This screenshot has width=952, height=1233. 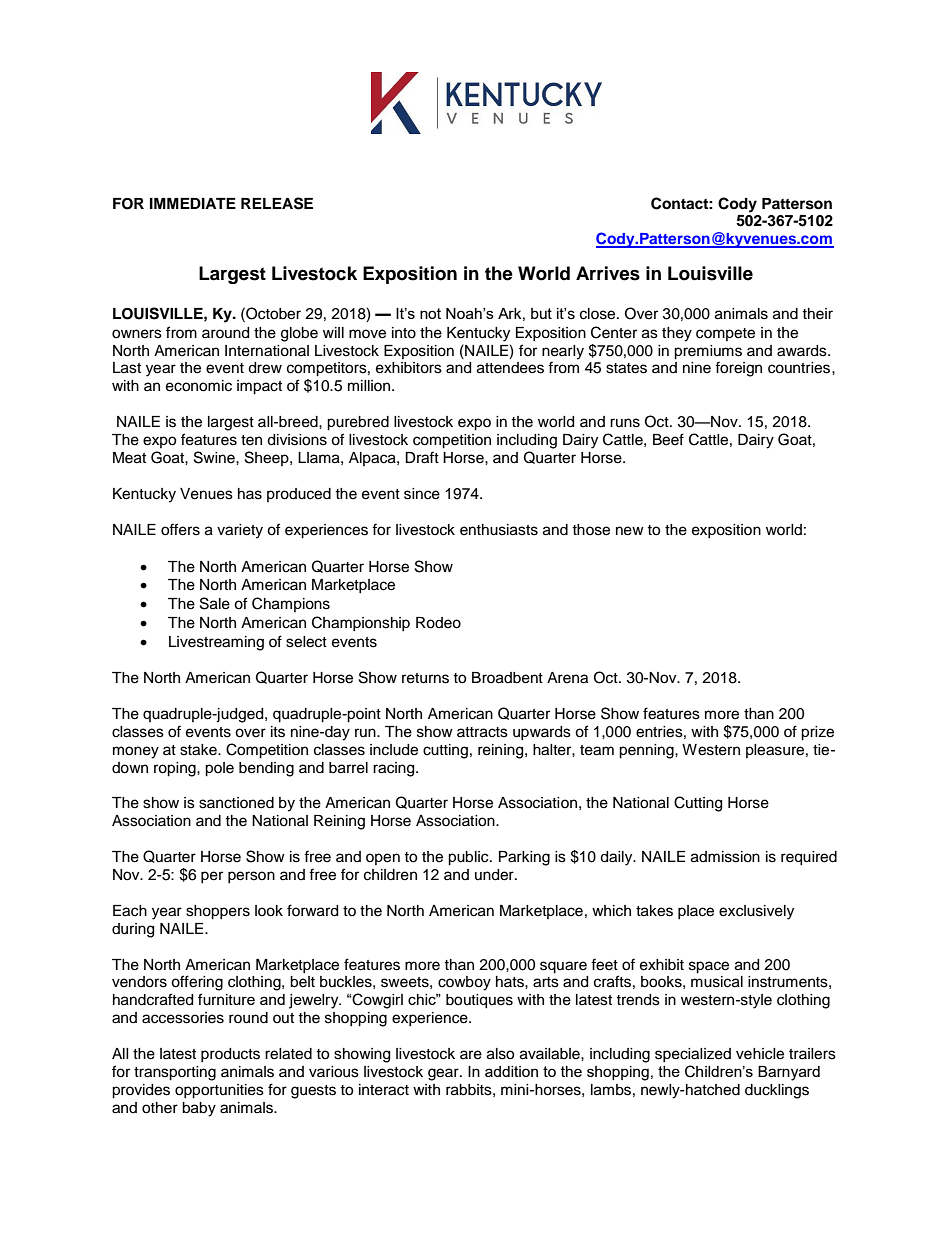 What do you see at coordinates (668, 439) in the screenshot?
I see `Beef` at bounding box center [668, 439].
